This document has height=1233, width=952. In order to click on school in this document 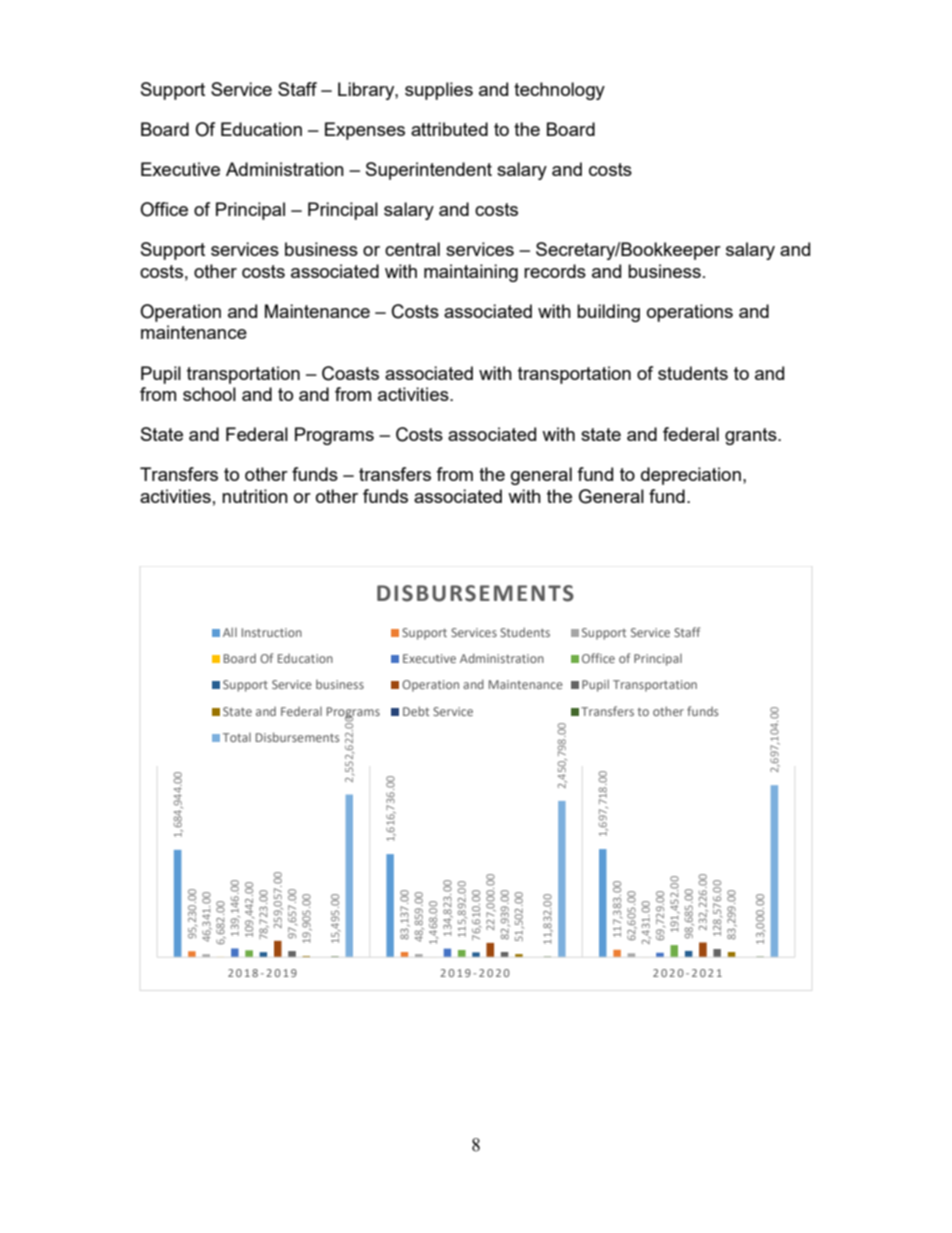, I will do `click(209, 394)`.
